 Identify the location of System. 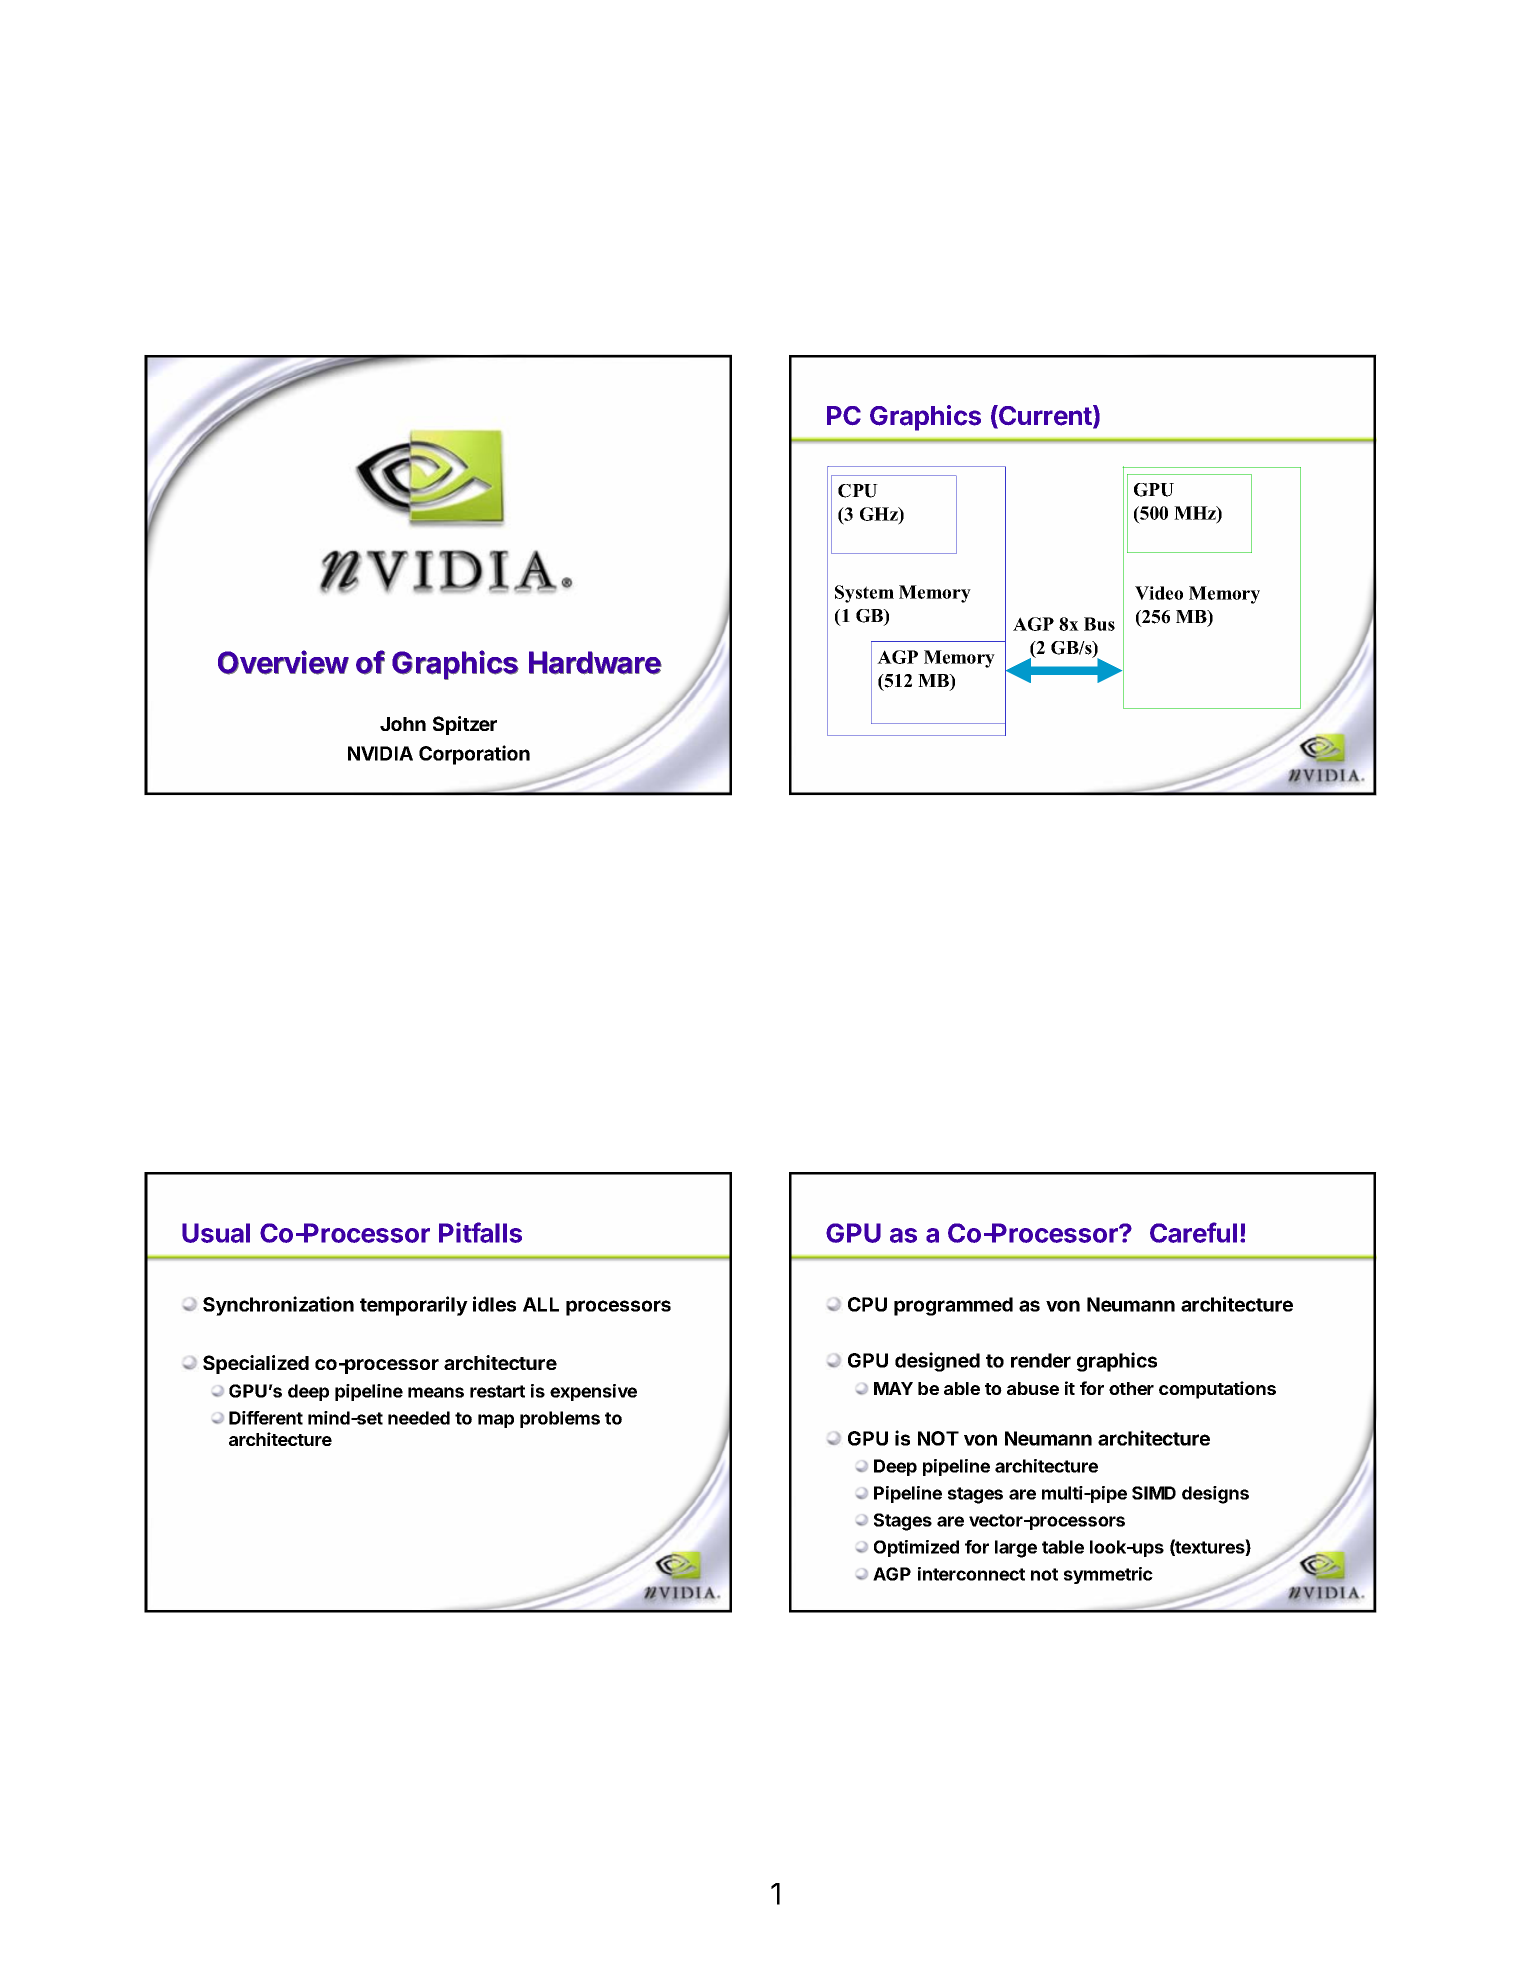
(864, 594).
